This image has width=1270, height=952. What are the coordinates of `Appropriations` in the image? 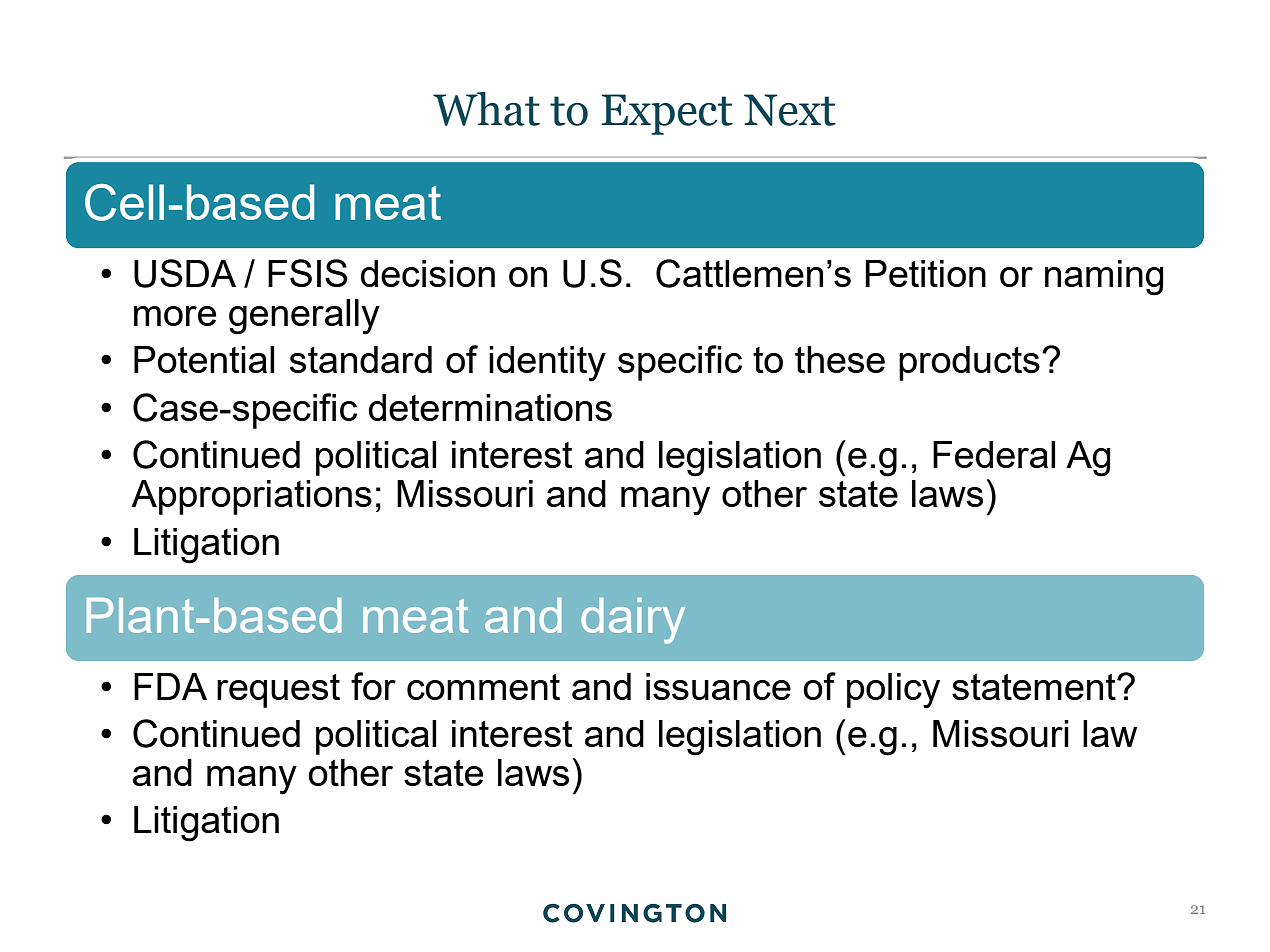 It's located at (251, 497).
